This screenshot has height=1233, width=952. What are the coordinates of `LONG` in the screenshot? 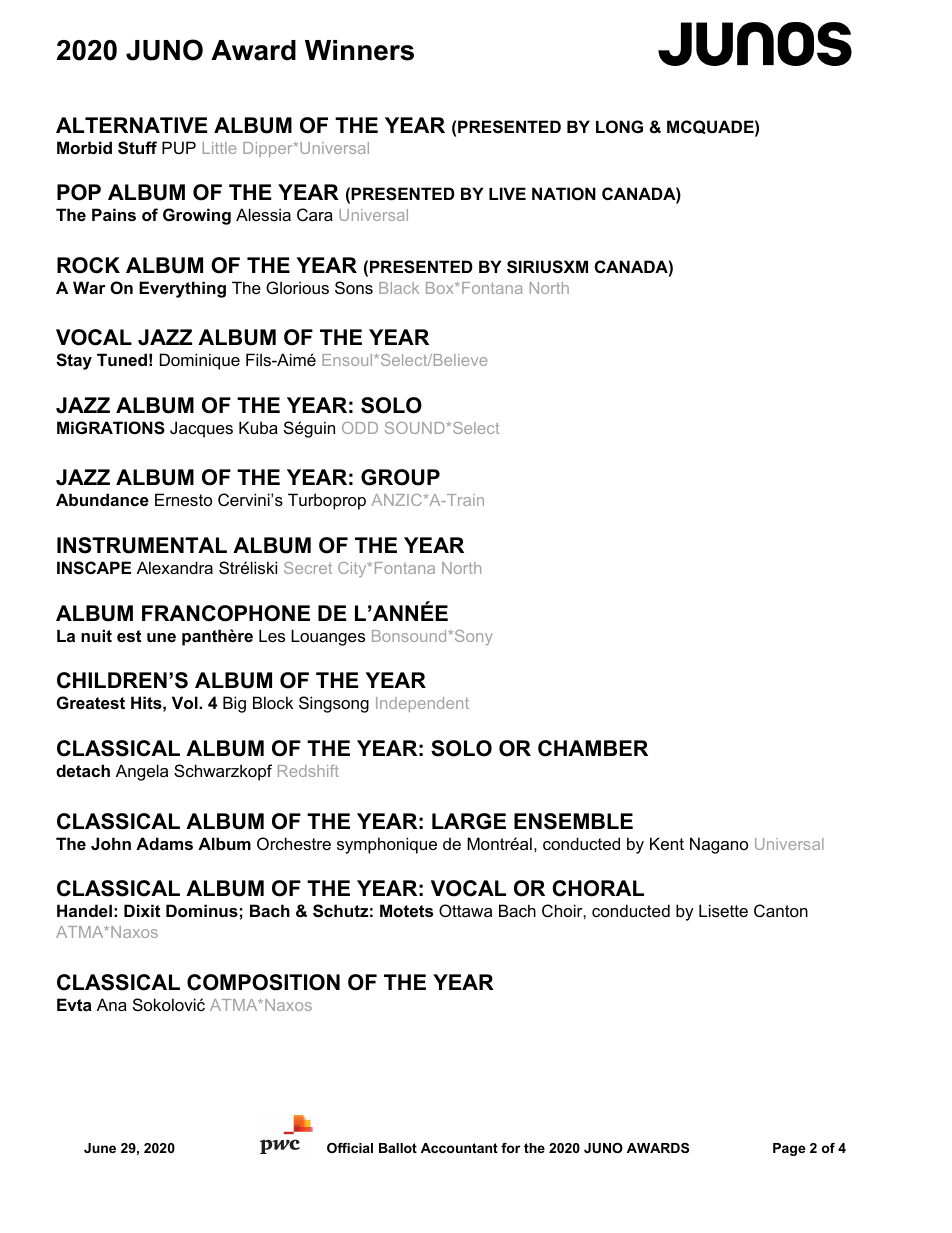 It's located at (619, 126).
